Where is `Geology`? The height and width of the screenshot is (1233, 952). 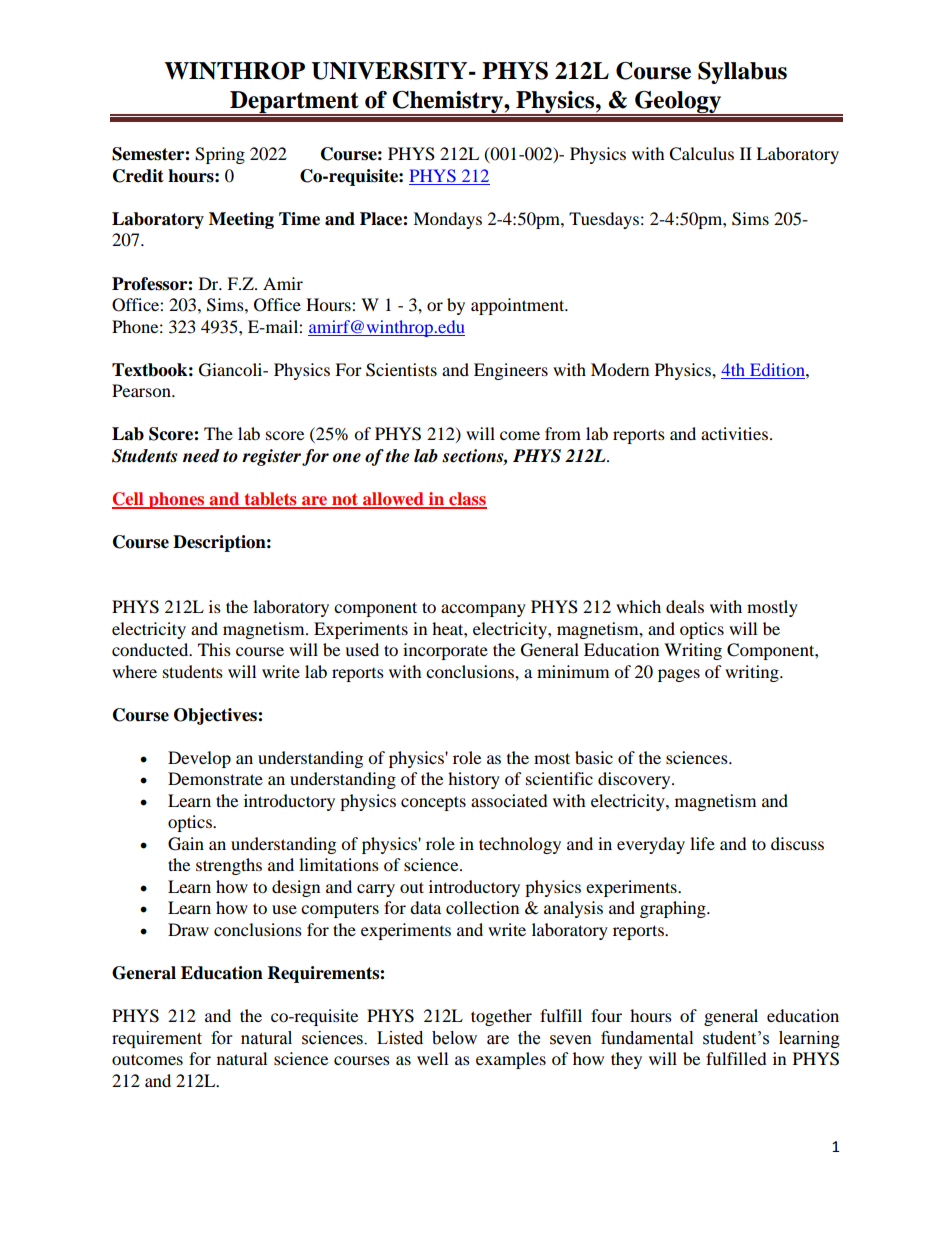 Geology is located at coordinates (678, 103).
